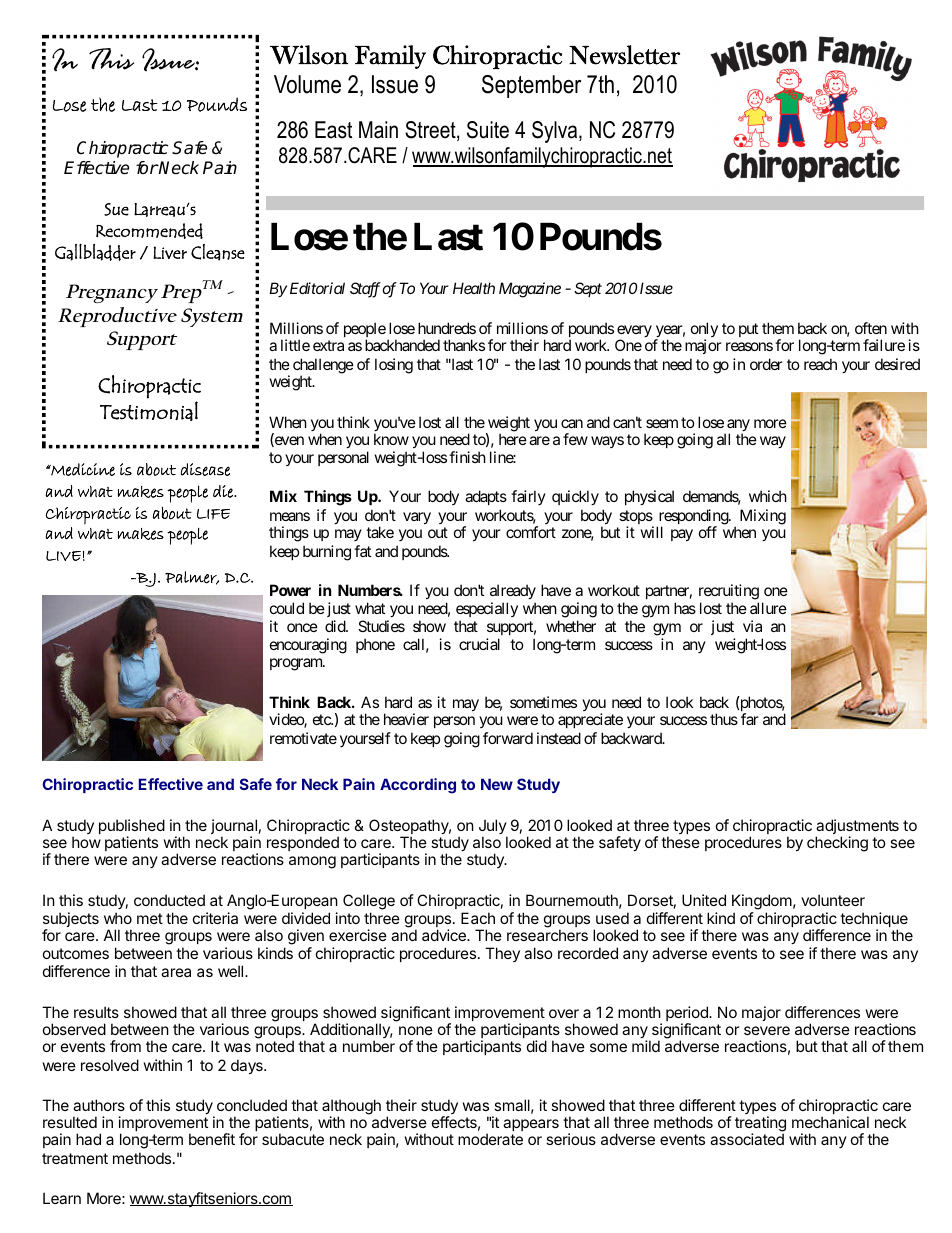  What do you see at coordinates (212, 1139) in the screenshot?
I see `benefit` at bounding box center [212, 1139].
